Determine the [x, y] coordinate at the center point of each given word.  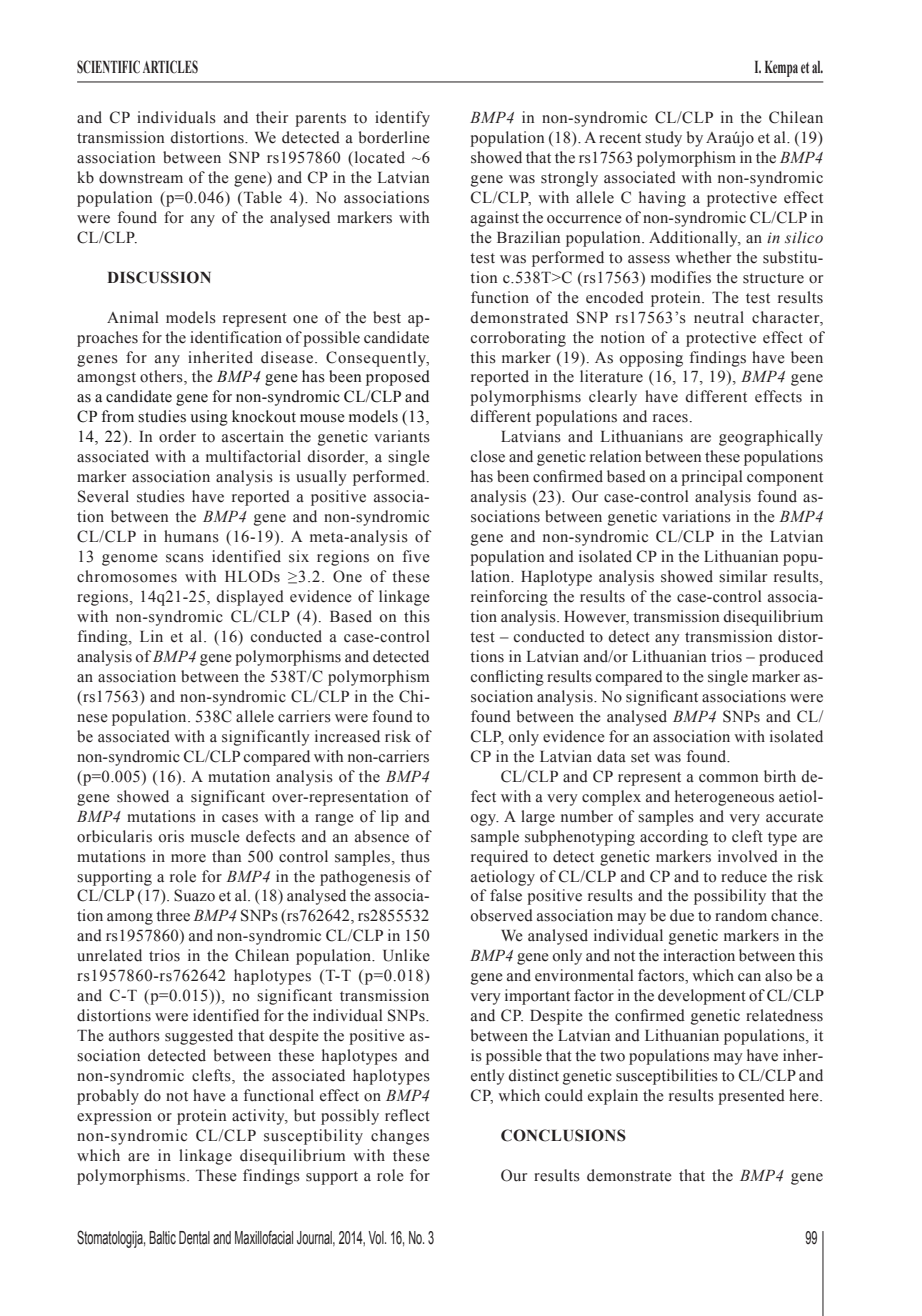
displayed [250, 598]
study [663, 139]
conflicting [507, 678]
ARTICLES [170, 67]
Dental [194, 1238]
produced [791, 658]
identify [402, 119]
